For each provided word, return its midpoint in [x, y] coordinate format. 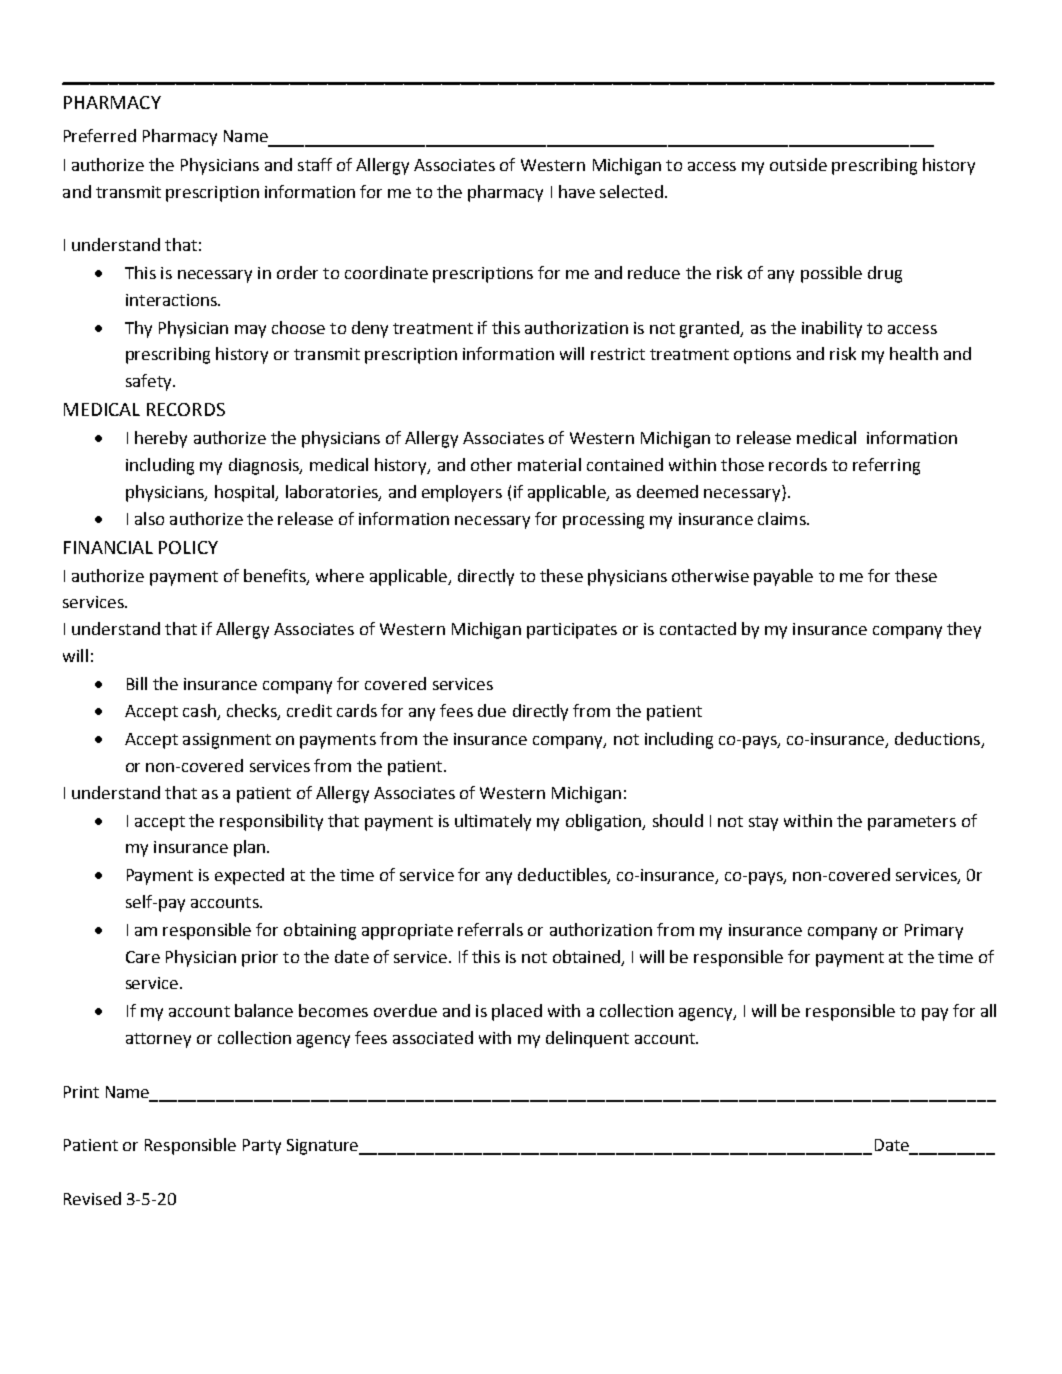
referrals [490, 929]
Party [262, 1147]
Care [143, 957]
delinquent [587, 1039]
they [964, 630]
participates [572, 631]
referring [886, 466]
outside [798, 164]
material [549, 464]
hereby [161, 439]
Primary [934, 932]
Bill [137, 683]
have [577, 191]
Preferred [100, 135]
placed [517, 1012]
